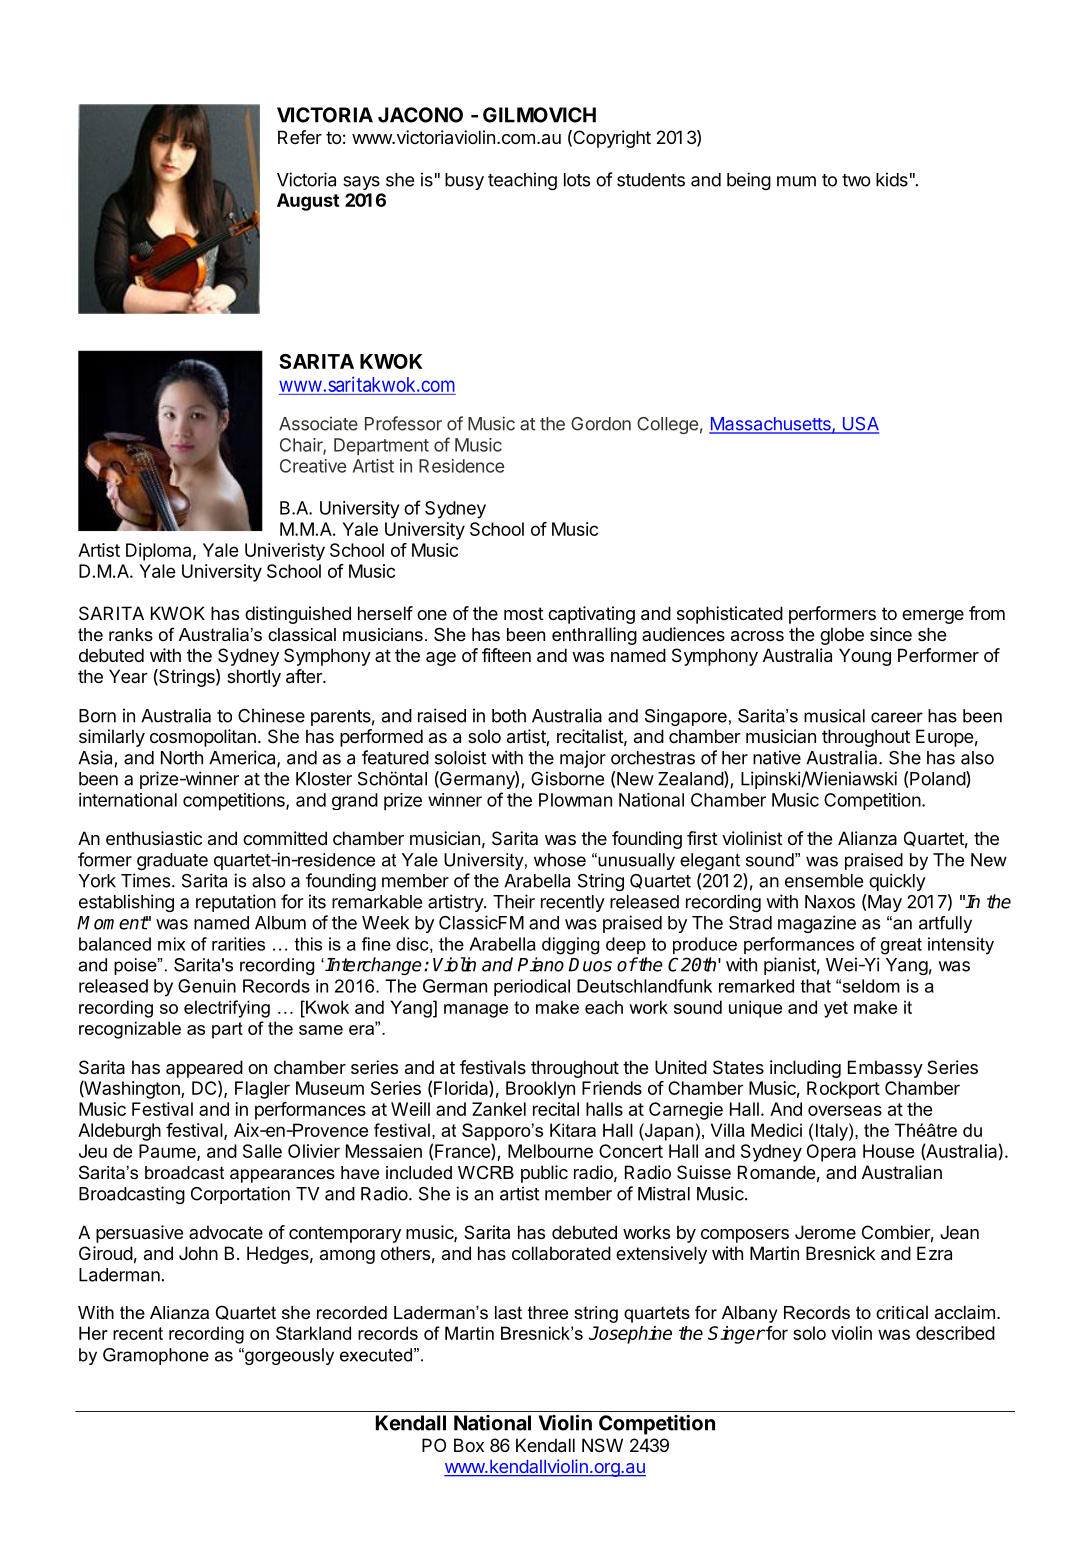 This screenshot has width=1090, height=1542. I want to click on described, so click(955, 1333).
